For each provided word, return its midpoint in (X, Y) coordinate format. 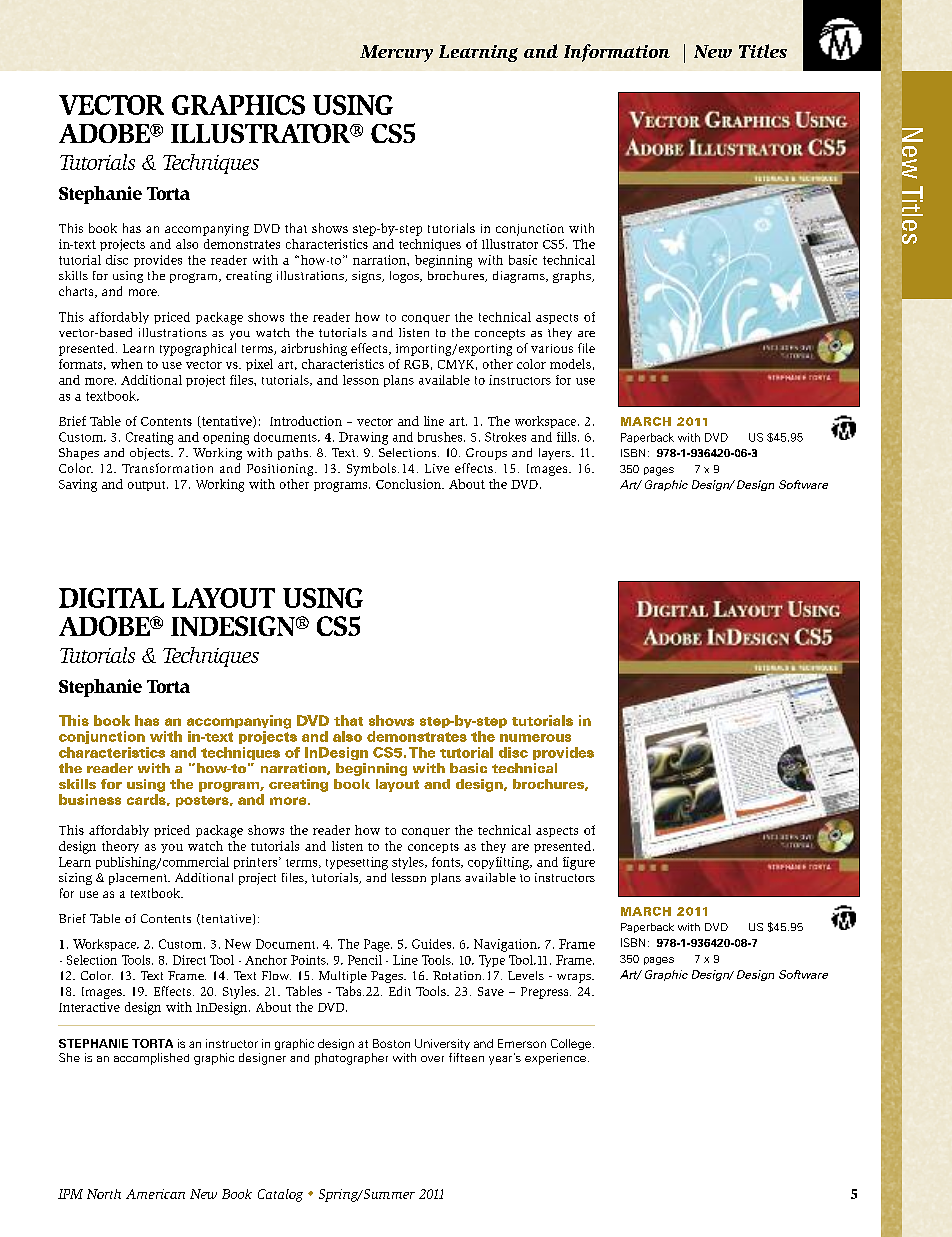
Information (617, 53)
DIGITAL (111, 598)
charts (77, 292)
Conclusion (409, 484)
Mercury (396, 53)
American (155, 1194)
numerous (535, 738)
